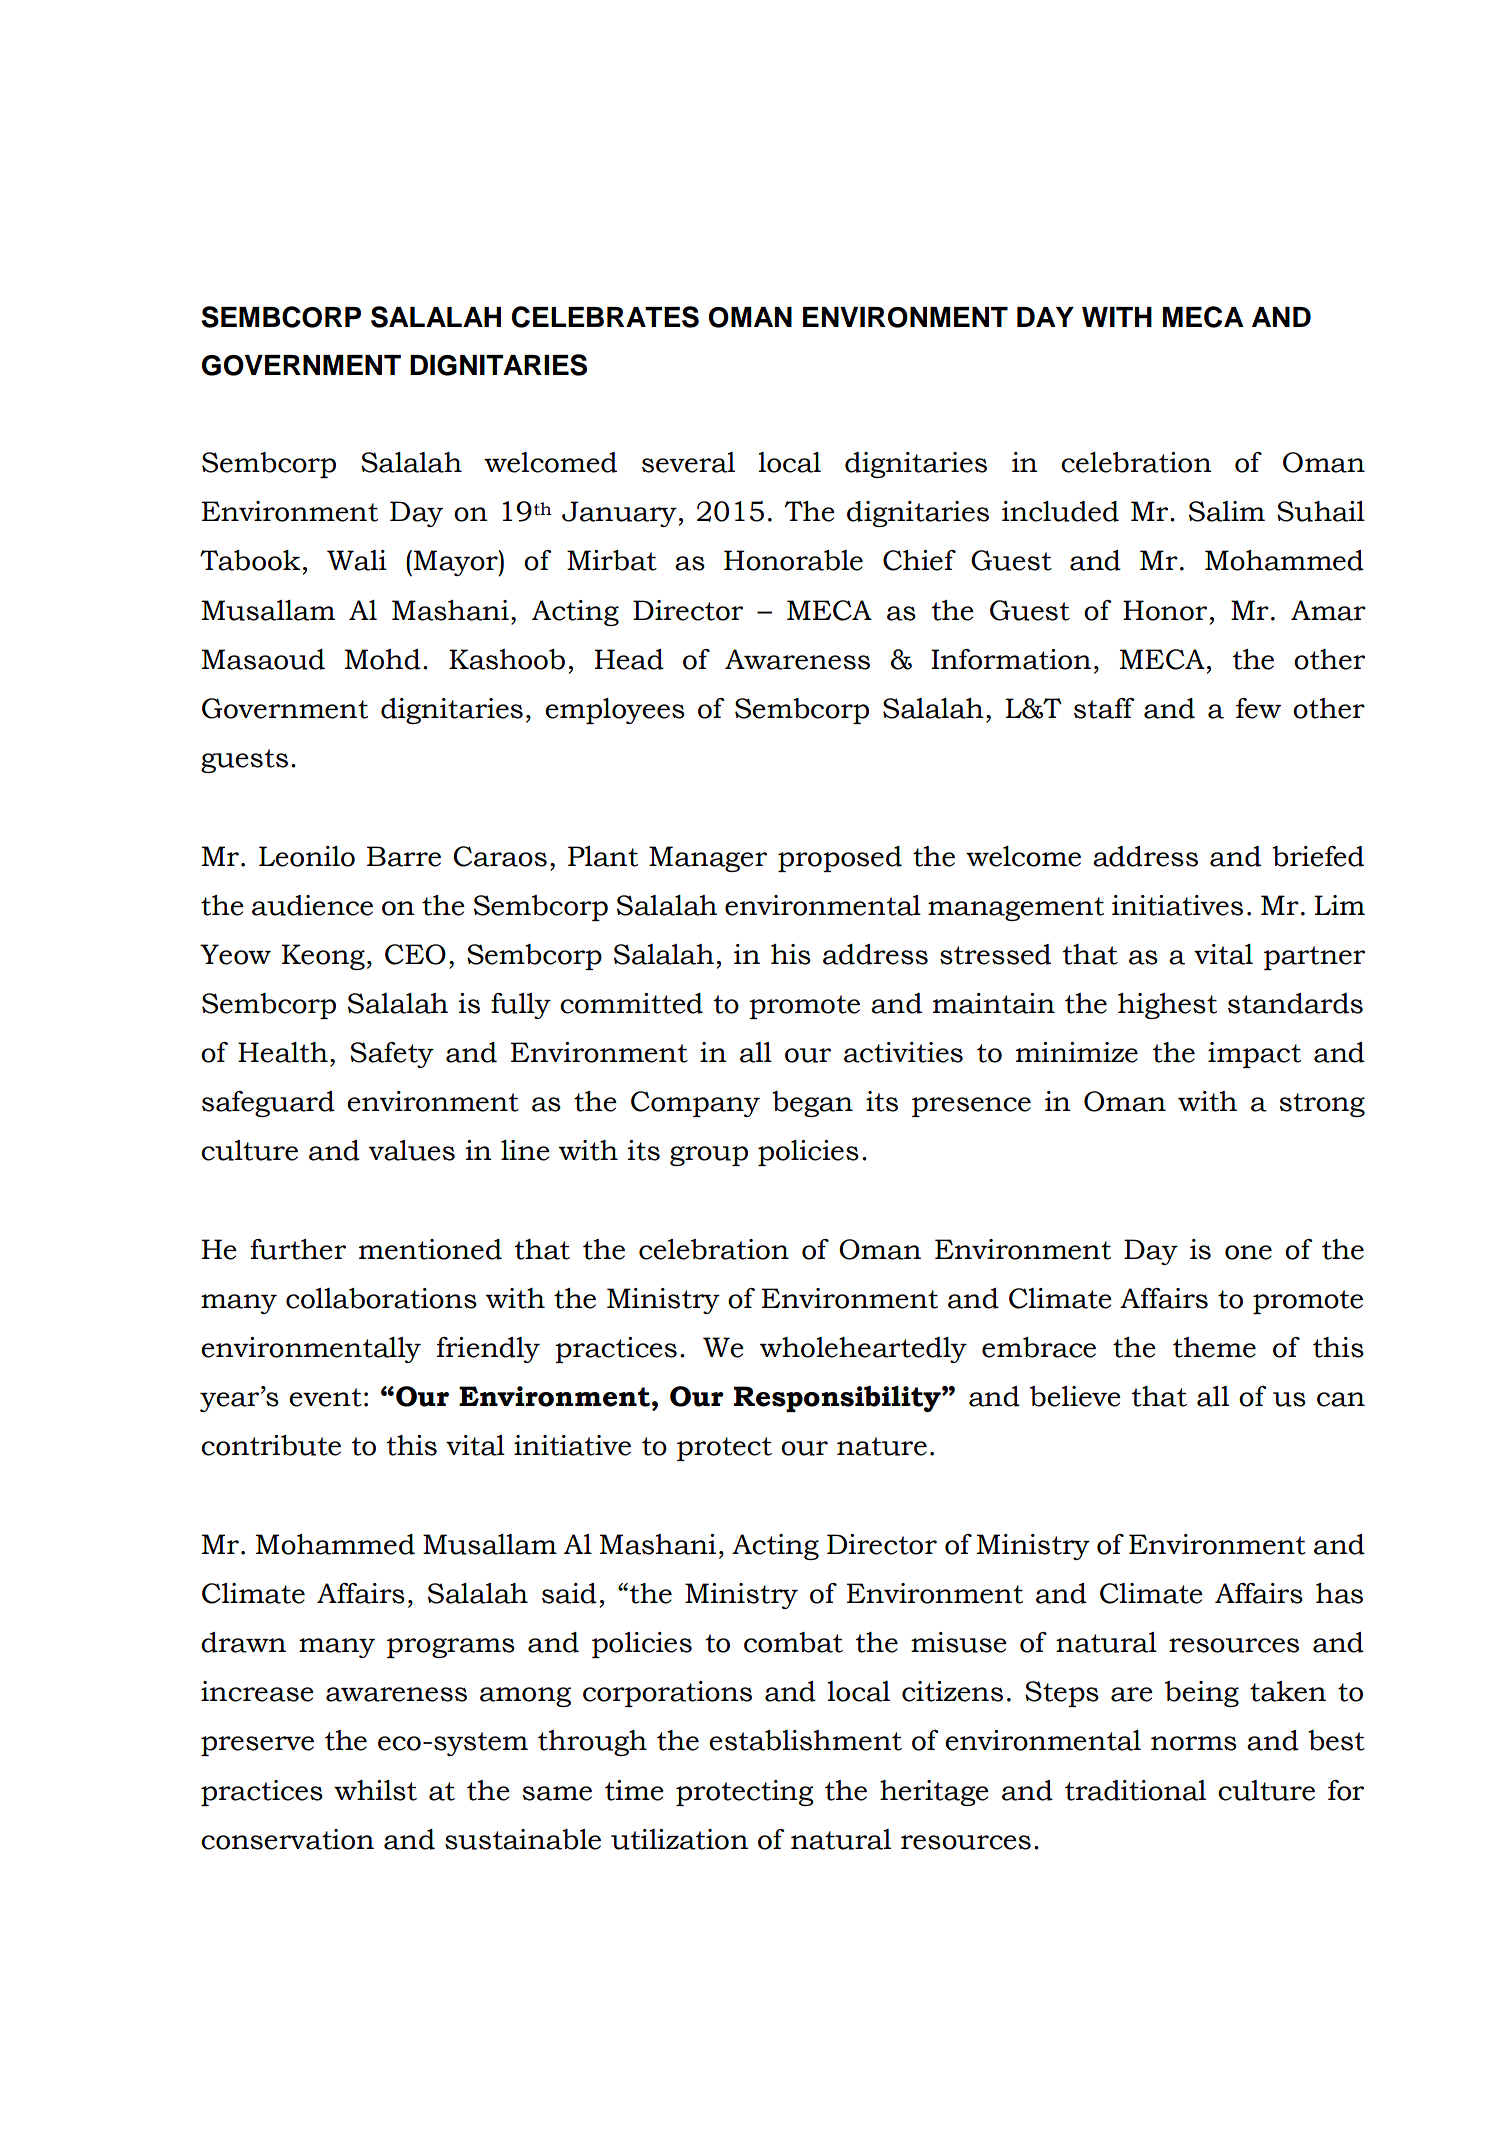 This screenshot has width=1511, height=2137. I want to click on theme, so click(1214, 1347).
